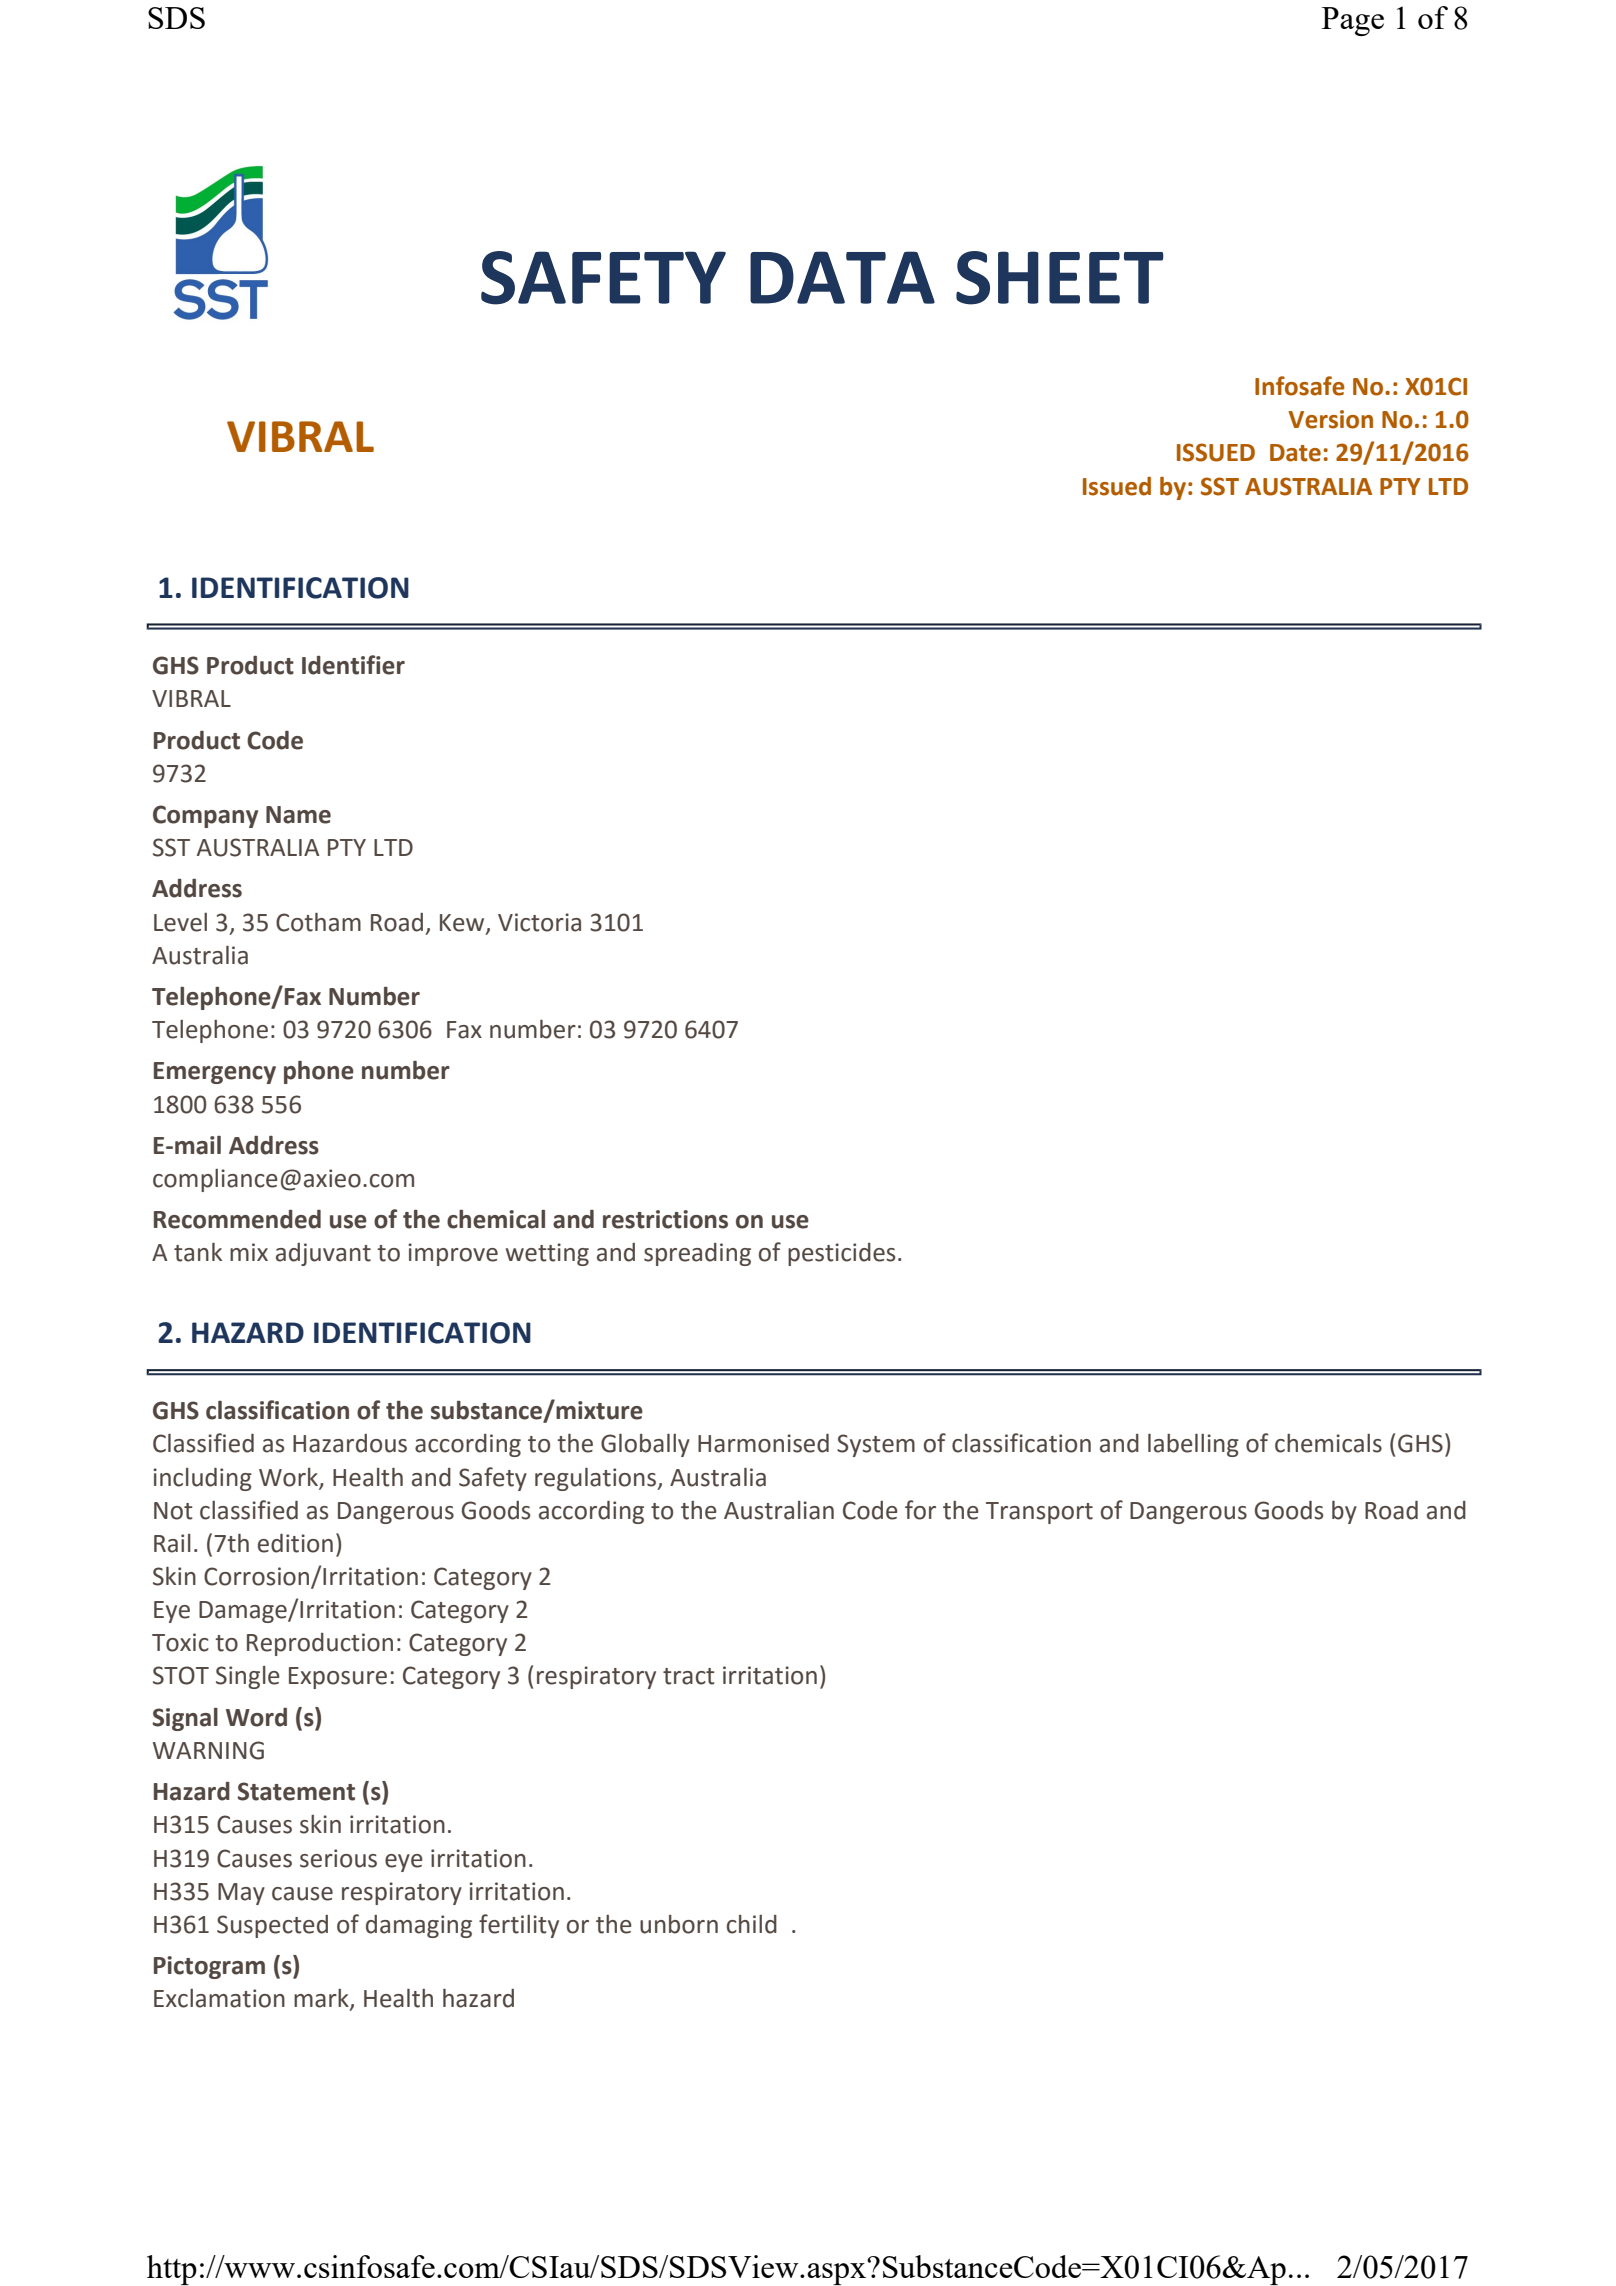  What do you see at coordinates (272, 1926) in the screenshot?
I see `Suspected` at bounding box center [272, 1926].
